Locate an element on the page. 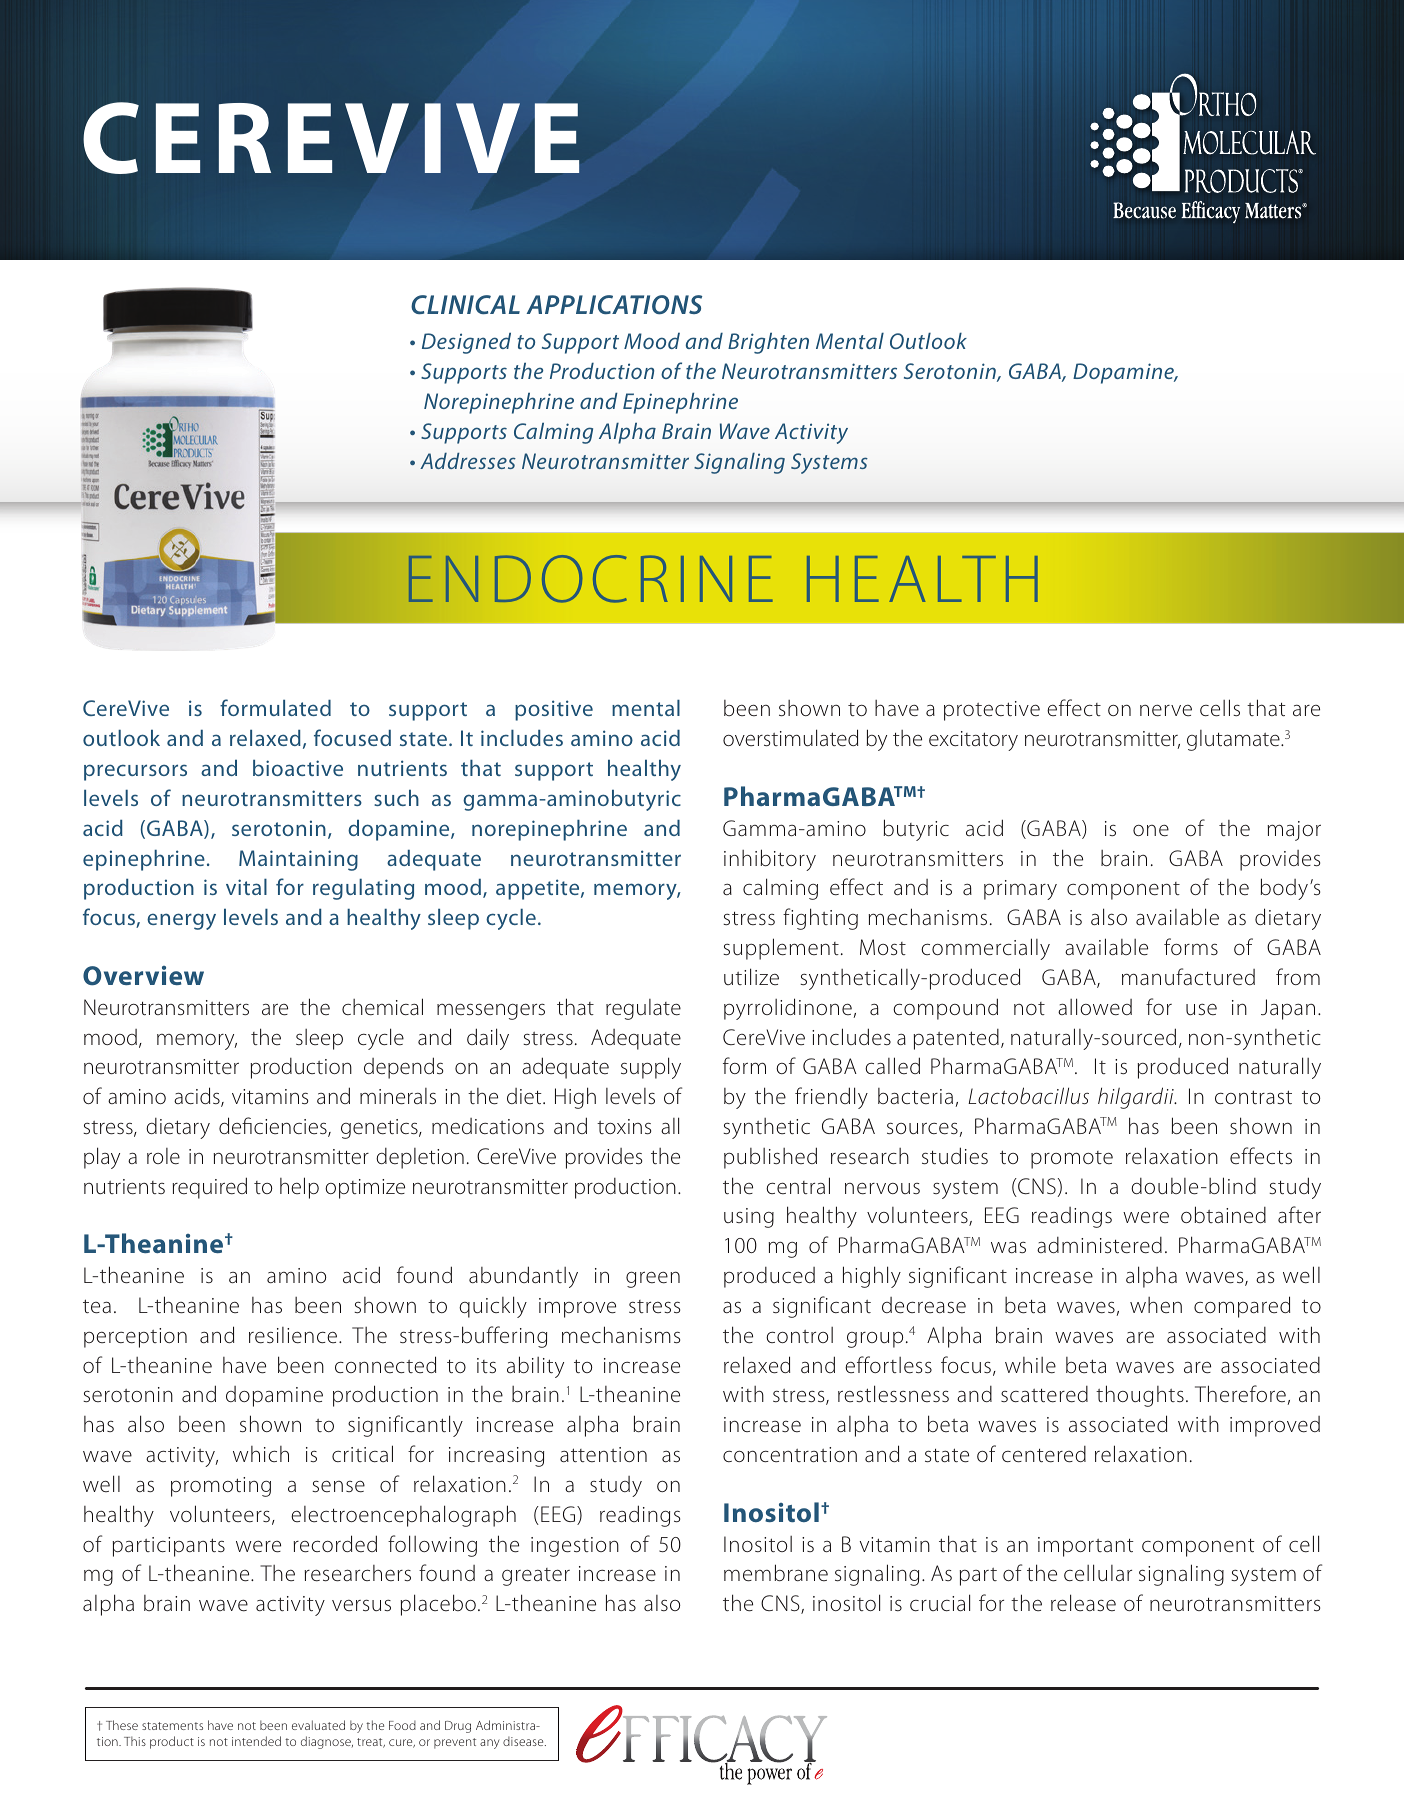 Image resolution: width=1404 pixels, height=1817 pixels. regulate is located at coordinates (643, 1009).
